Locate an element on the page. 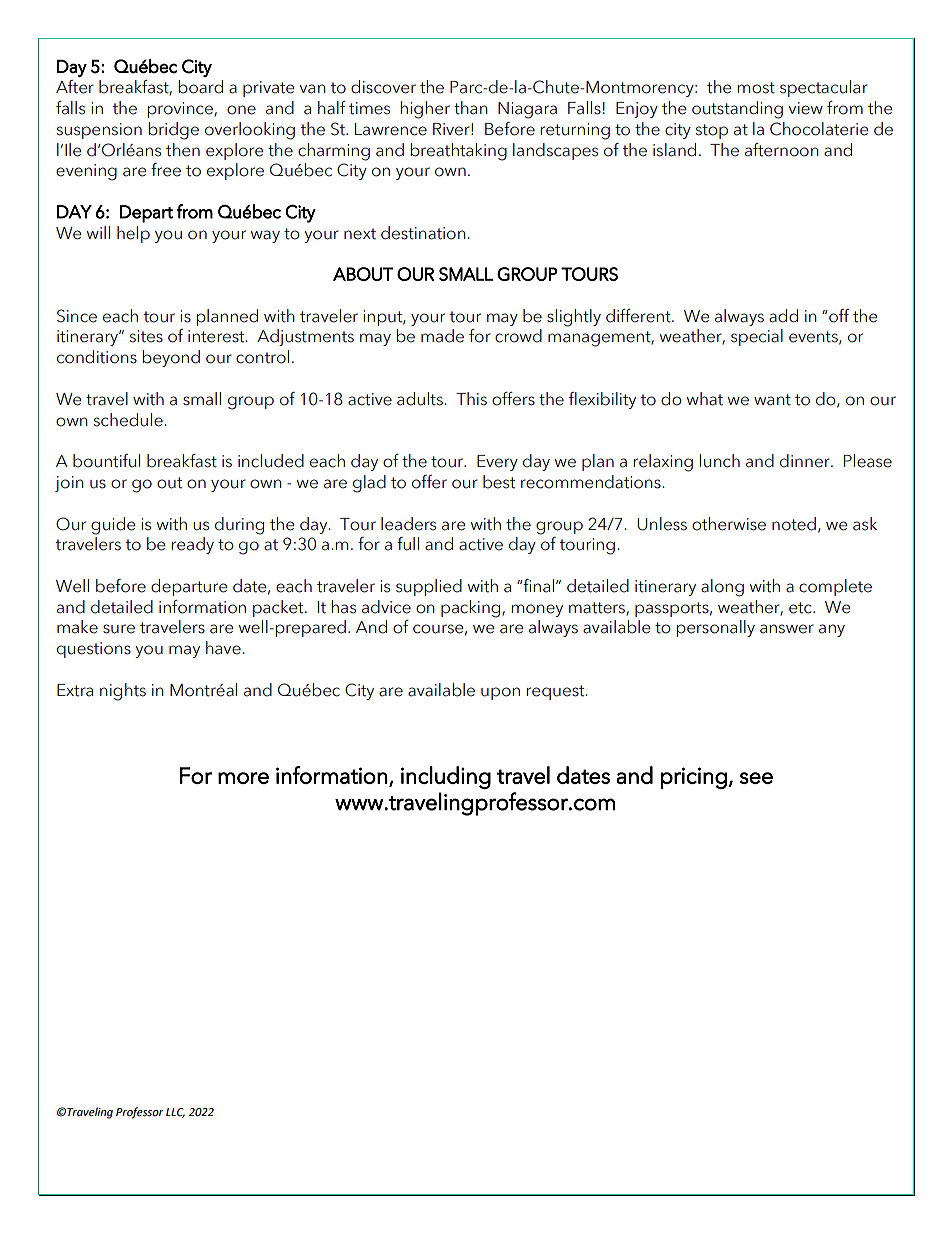 The height and width of the page is (1233, 952). LLC is located at coordinates (175, 1113).
